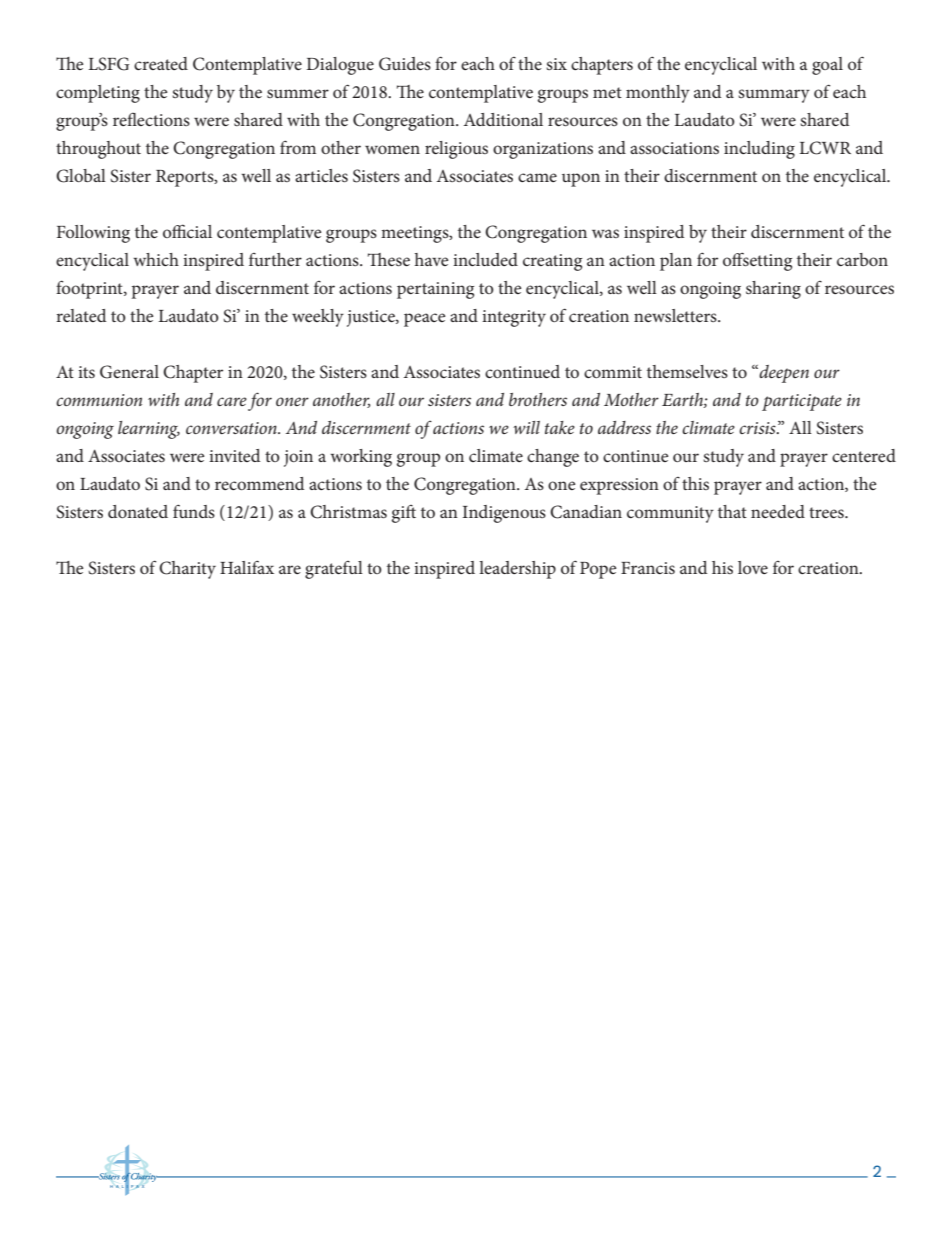  I want to click on created, so click(161, 63).
